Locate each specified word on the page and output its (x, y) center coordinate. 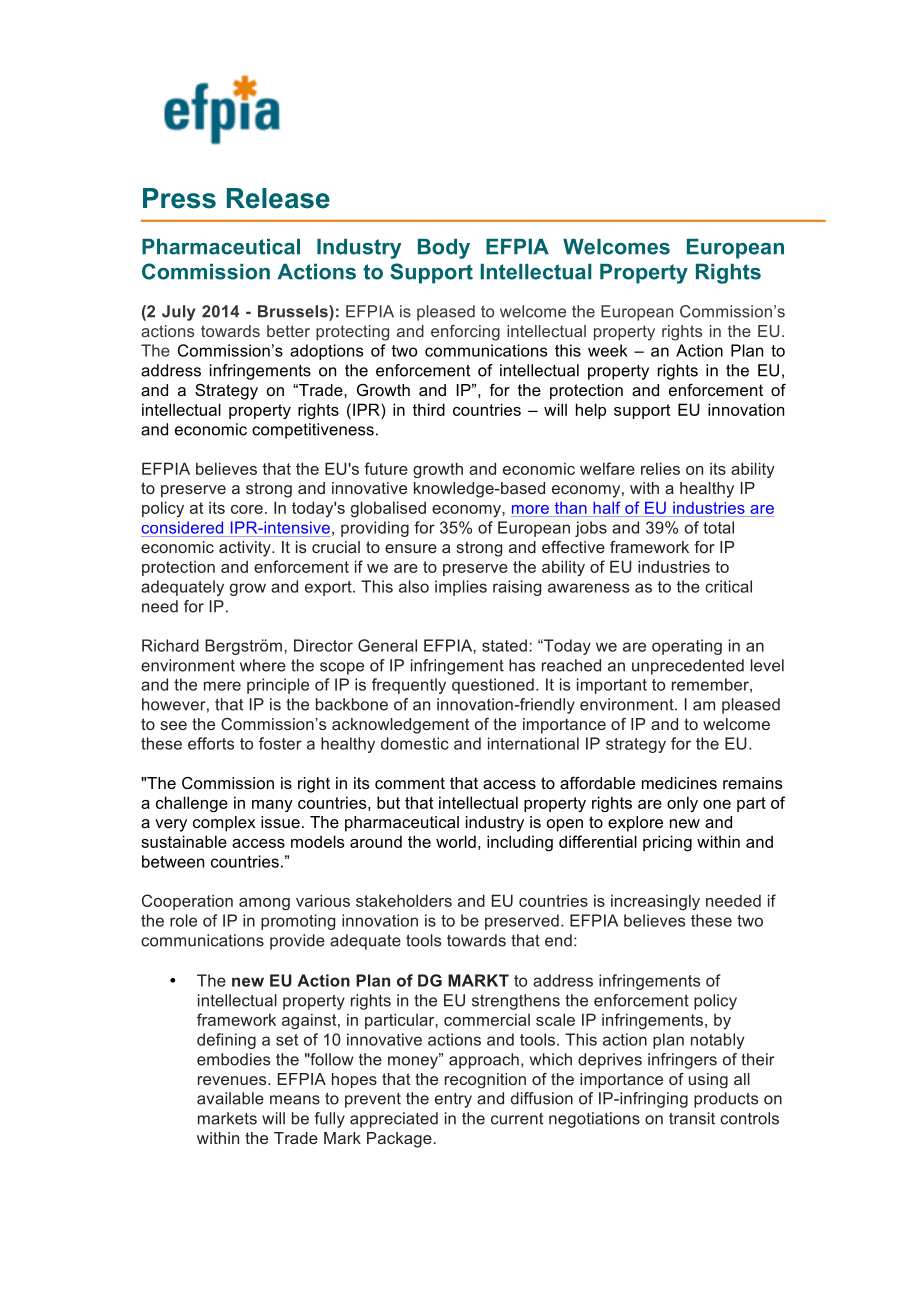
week (608, 350)
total (718, 527)
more (530, 509)
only (682, 804)
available (230, 1098)
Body (444, 249)
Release (278, 198)
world (456, 841)
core (247, 509)
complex (224, 824)
